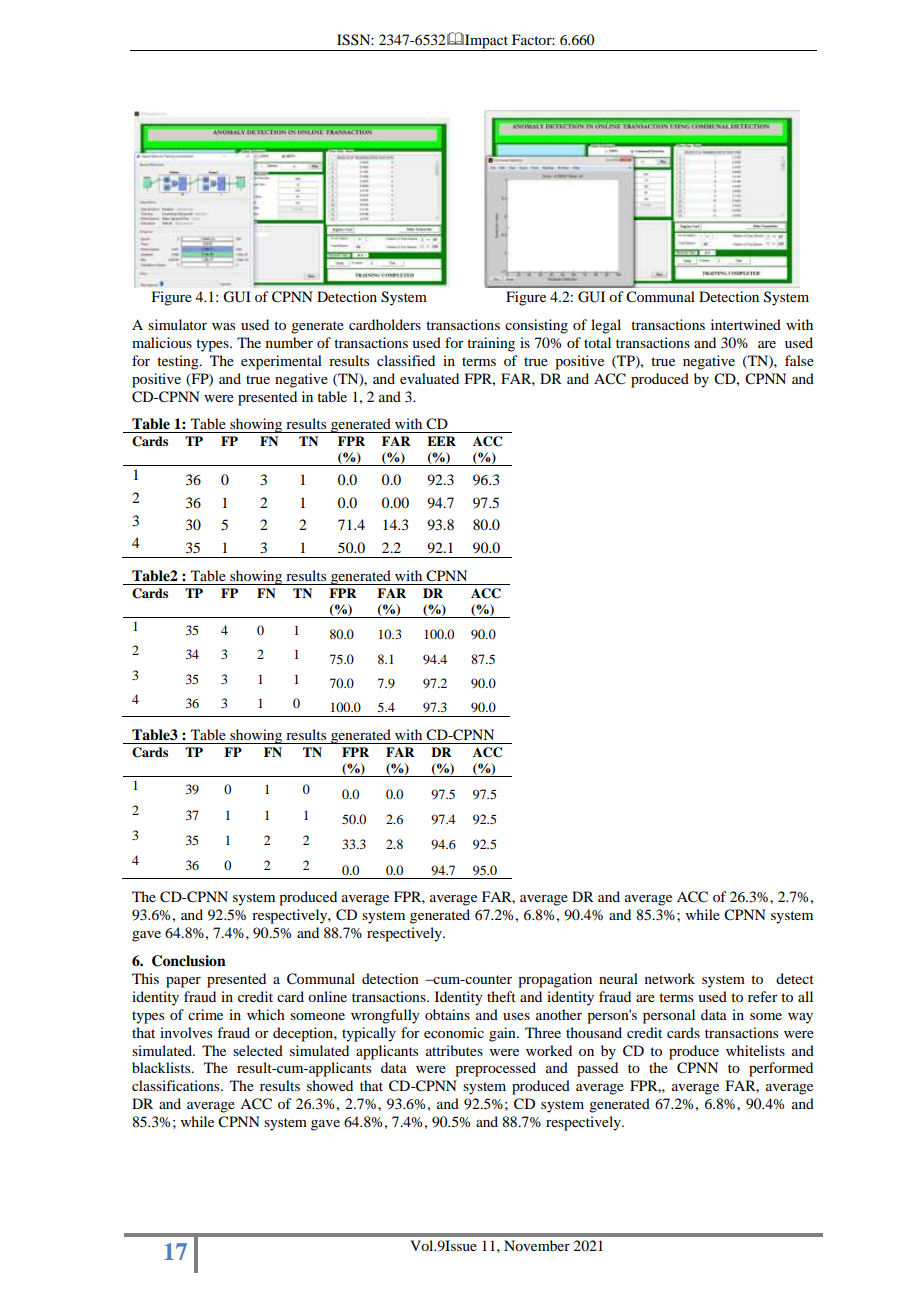 The image size is (924, 1308). Describe the element at coordinates (555, 980) in the document. I see `propagation` at that location.
